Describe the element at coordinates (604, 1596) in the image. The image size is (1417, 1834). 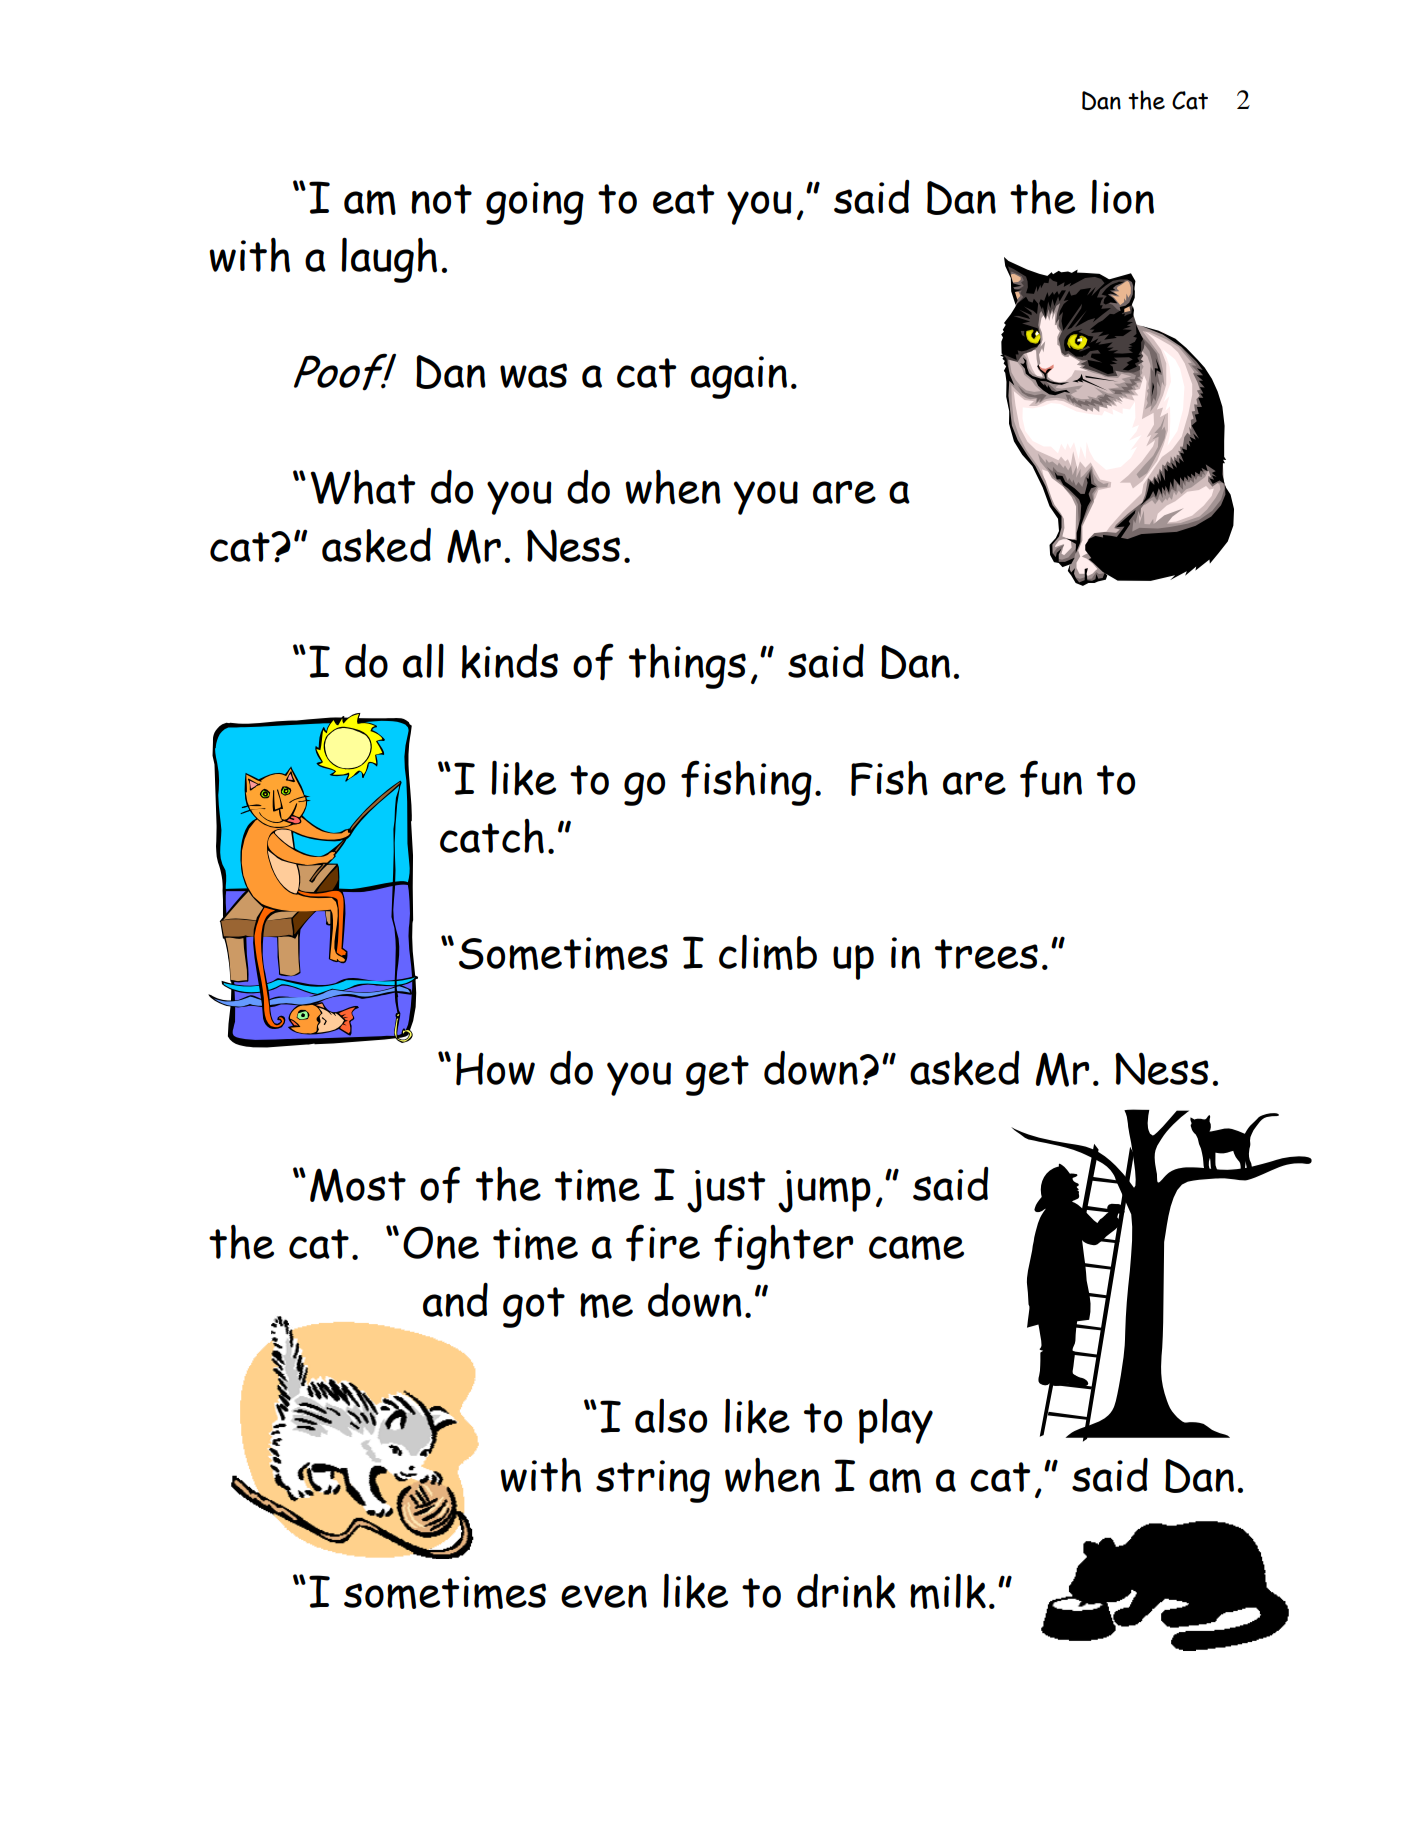
I see `even` at that location.
